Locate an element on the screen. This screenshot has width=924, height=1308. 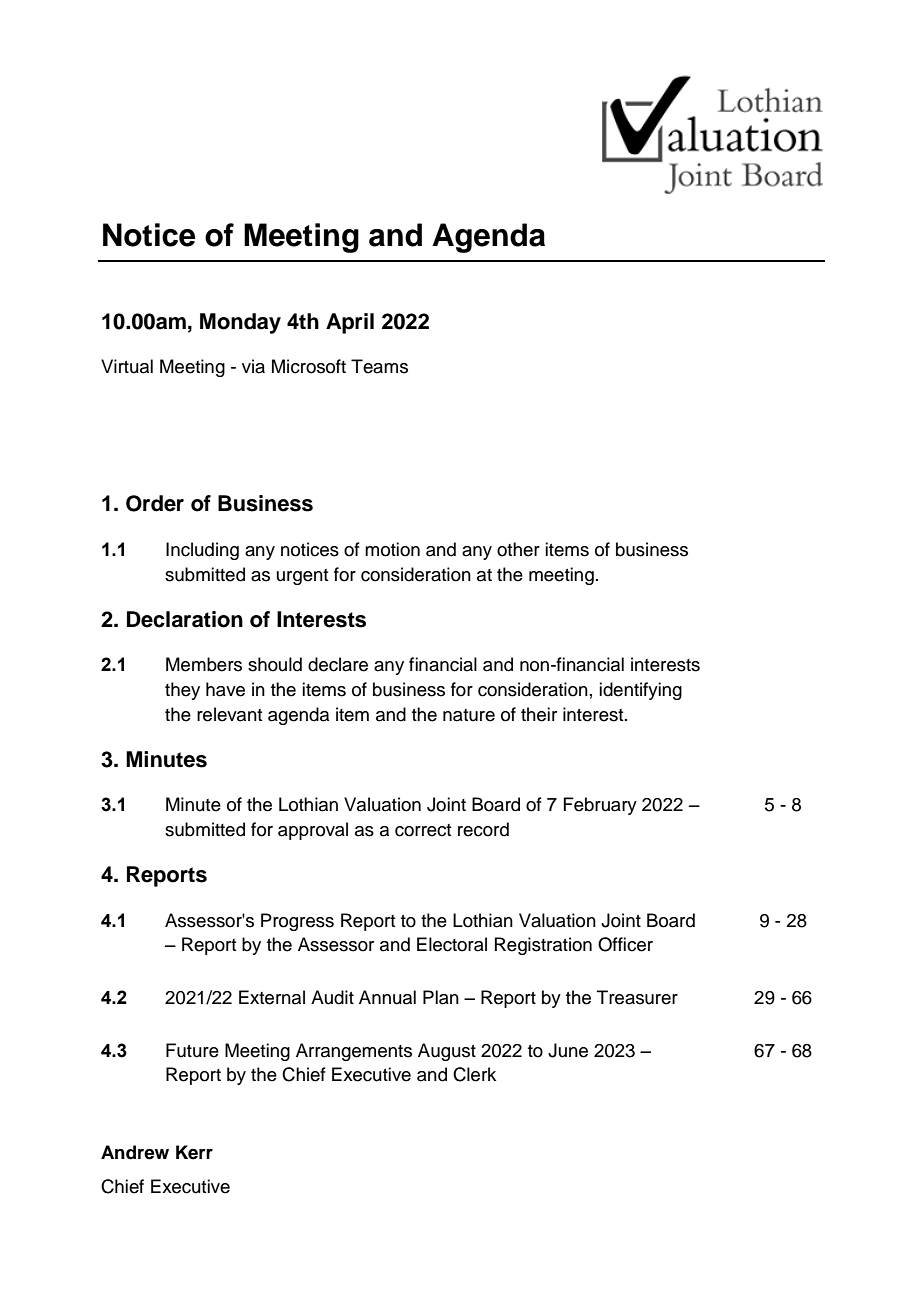
relevant is located at coordinates (229, 714).
